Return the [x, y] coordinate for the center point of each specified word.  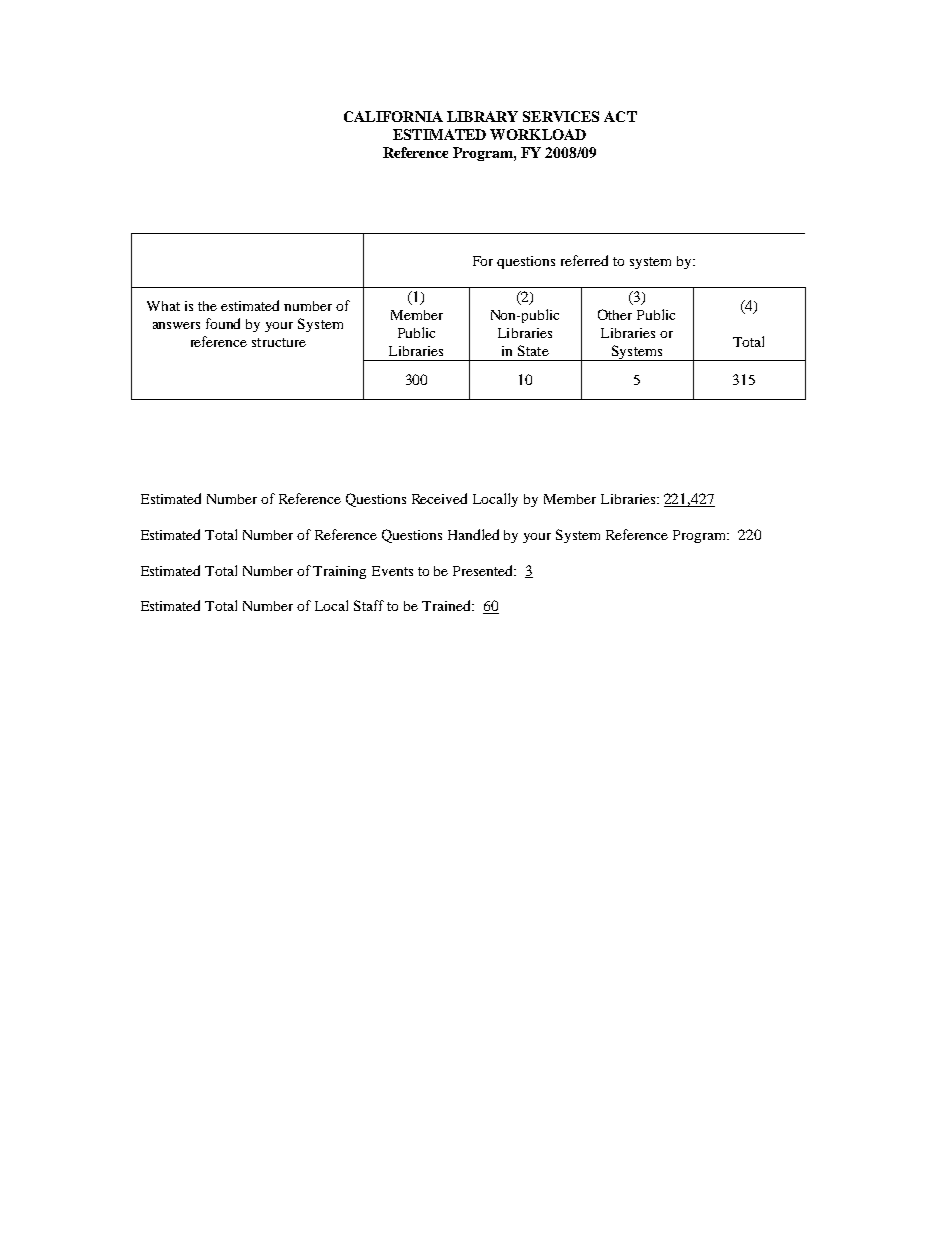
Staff [369, 605]
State [533, 350]
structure [279, 342]
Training [339, 572]
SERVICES [561, 116]
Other [615, 314]
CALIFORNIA [393, 116]
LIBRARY [482, 116]
